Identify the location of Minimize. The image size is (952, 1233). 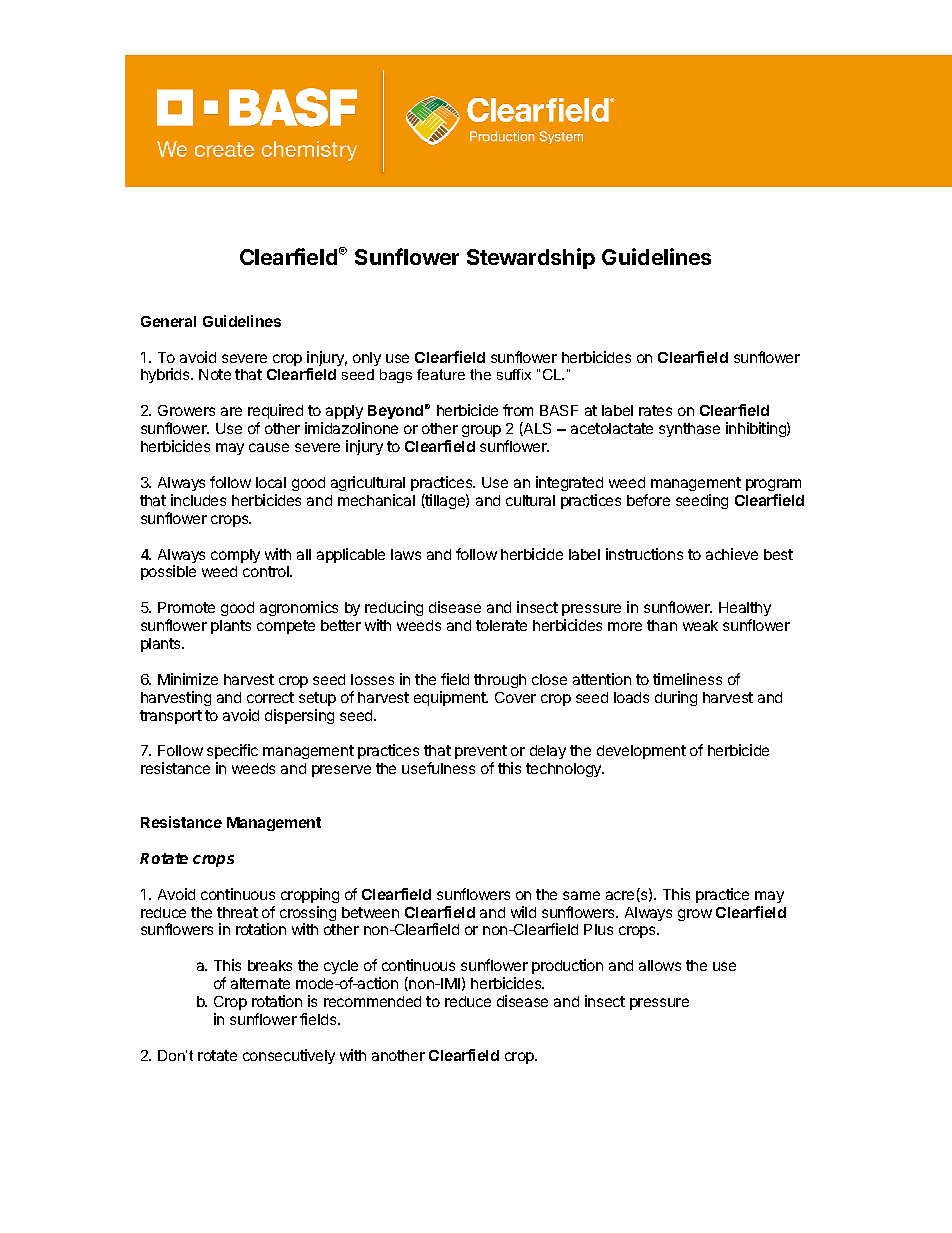
(188, 679).
